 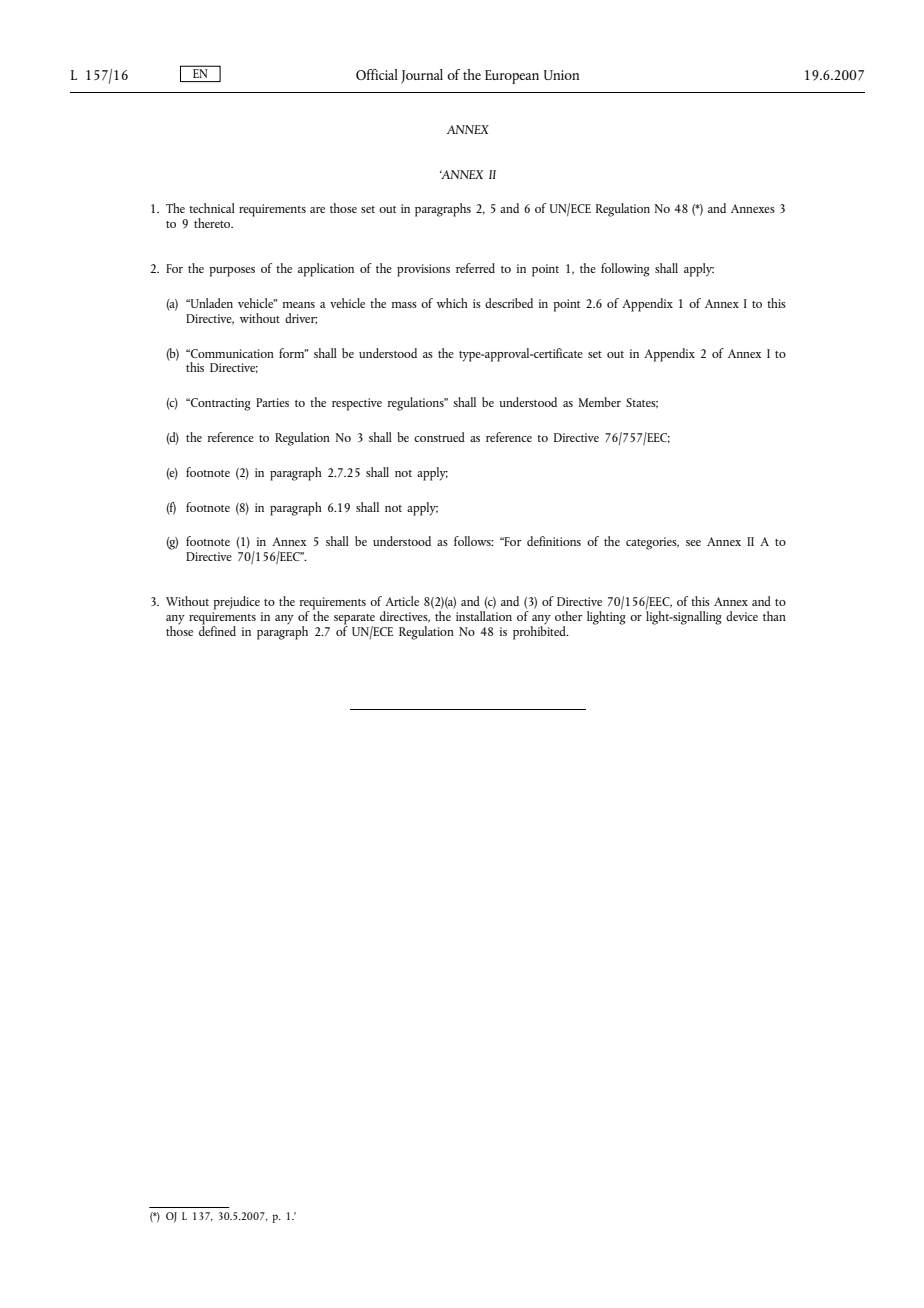 I want to click on described, so click(x=509, y=303).
